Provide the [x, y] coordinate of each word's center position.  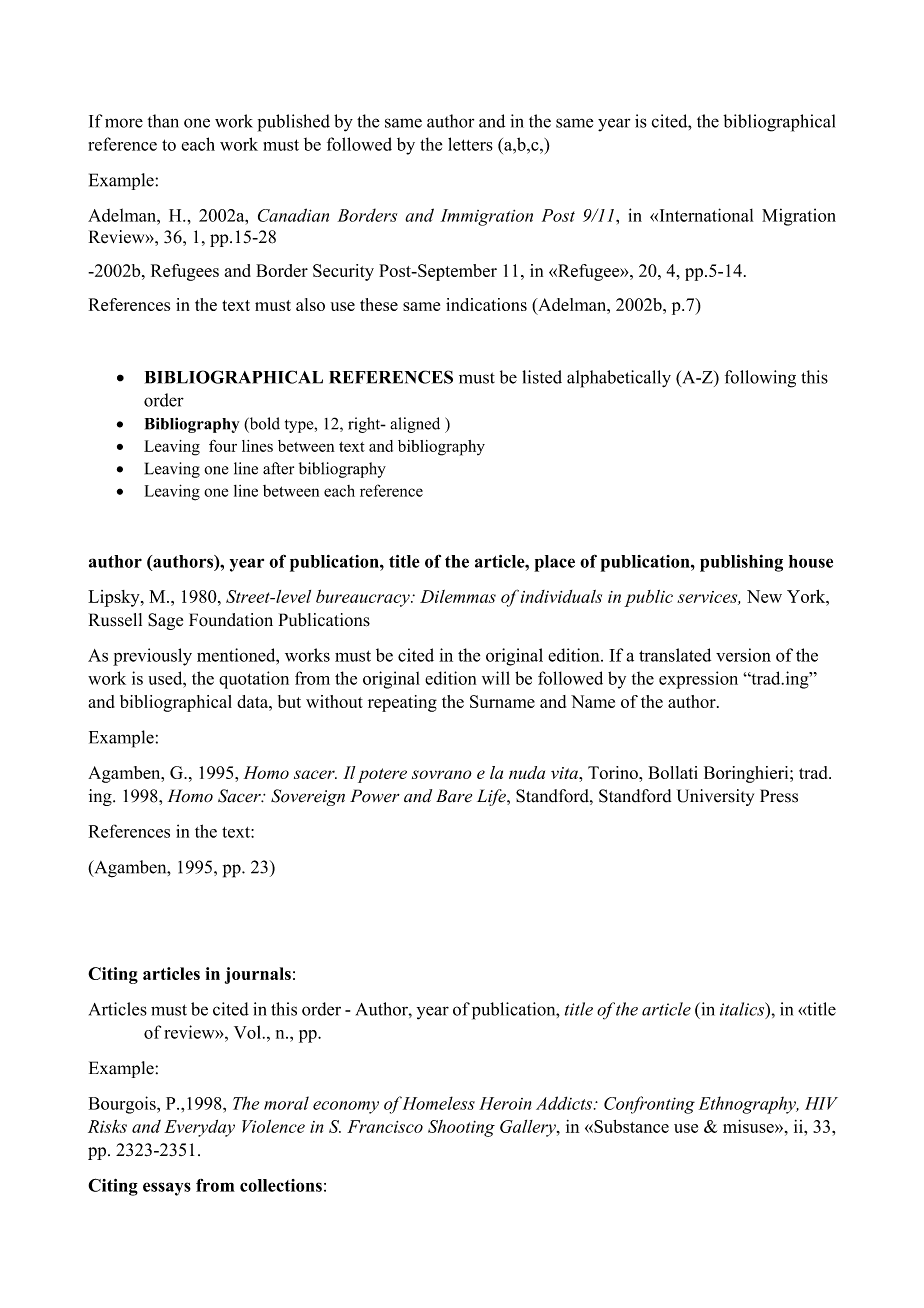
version [743, 655]
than [163, 121]
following [760, 379]
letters [470, 144]
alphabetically [619, 379]
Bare [454, 796]
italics [743, 1010]
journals [258, 975]
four [223, 446]
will [496, 678]
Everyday [199, 1128]
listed [542, 377]
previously [152, 657]
